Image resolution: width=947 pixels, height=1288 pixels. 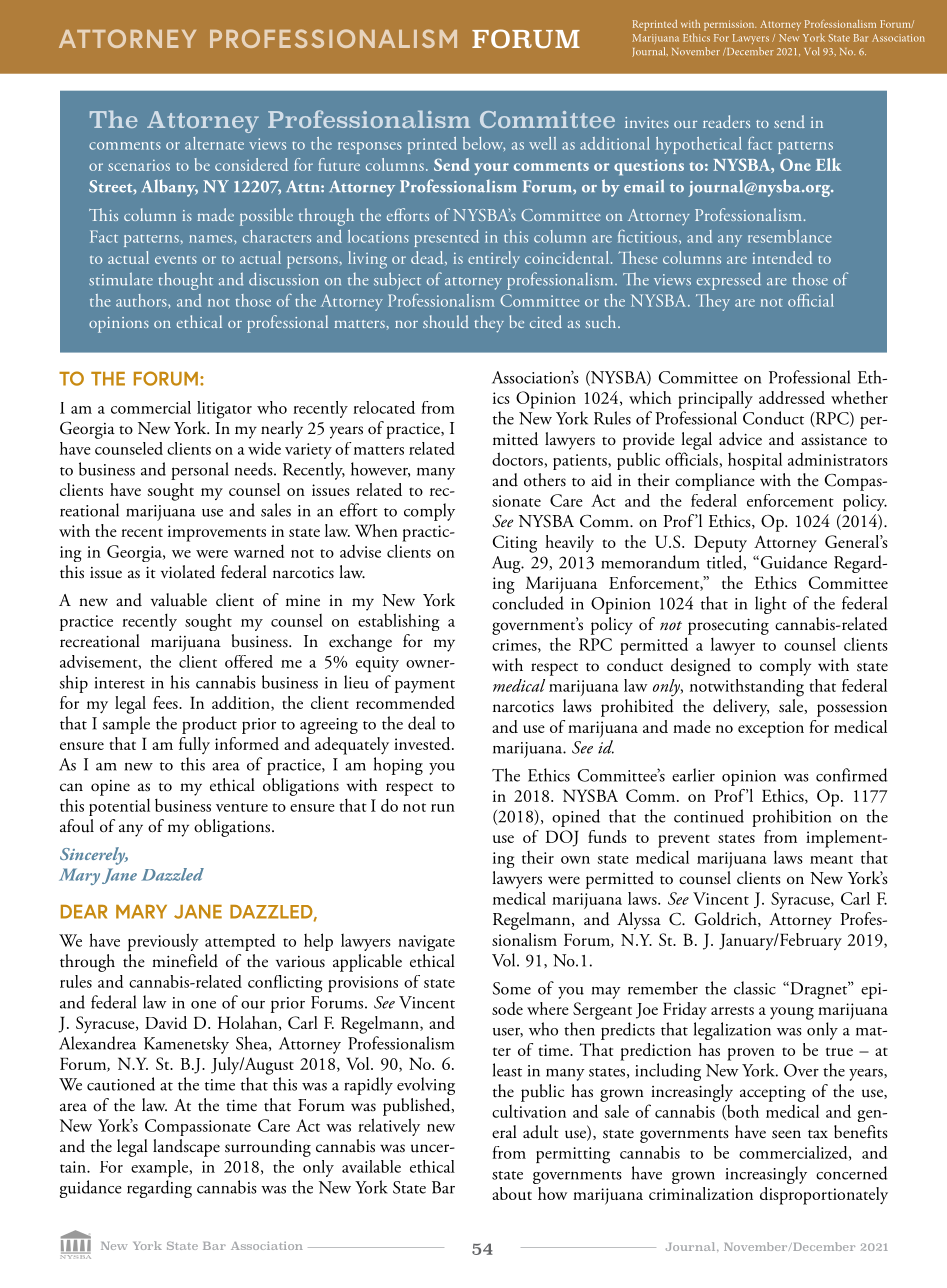 What do you see at coordinates (224, 410) in the screenshot?
I see `litigator` at bounding box center [224, 410].
